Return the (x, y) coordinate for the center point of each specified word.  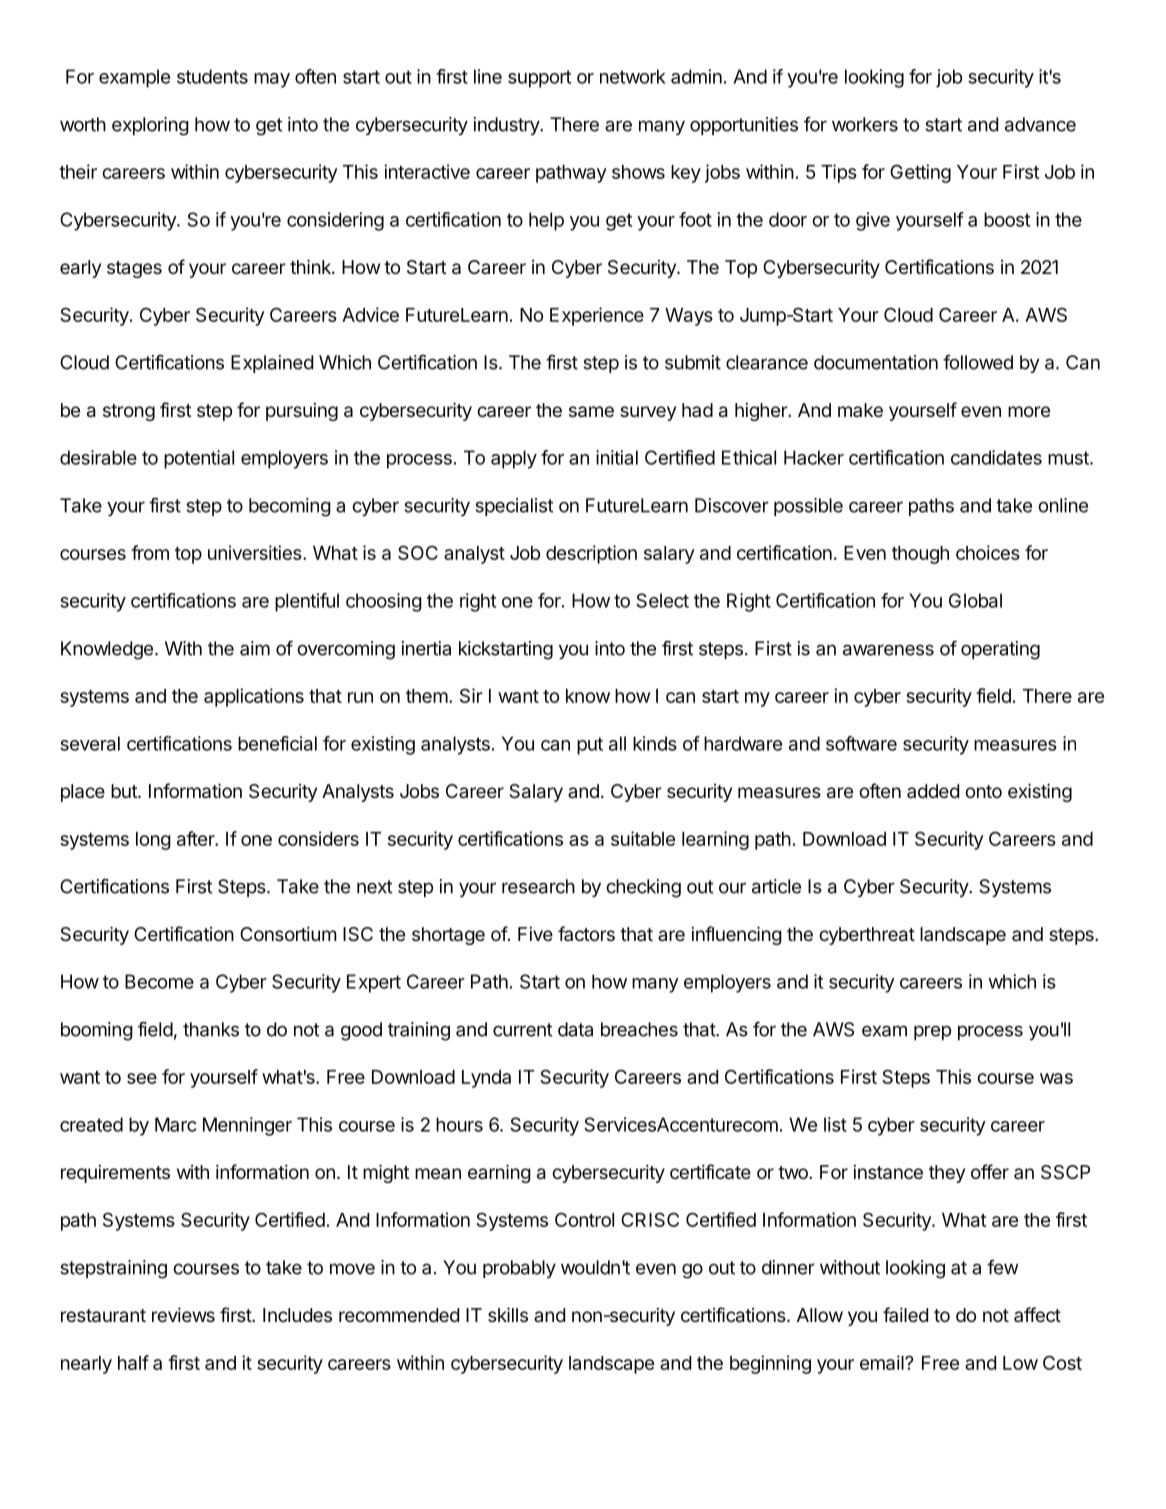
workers (865, 124)
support (539, 79)
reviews (183, 1314)
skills (508, 1314)
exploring (150, 126)
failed (905, 1314)
